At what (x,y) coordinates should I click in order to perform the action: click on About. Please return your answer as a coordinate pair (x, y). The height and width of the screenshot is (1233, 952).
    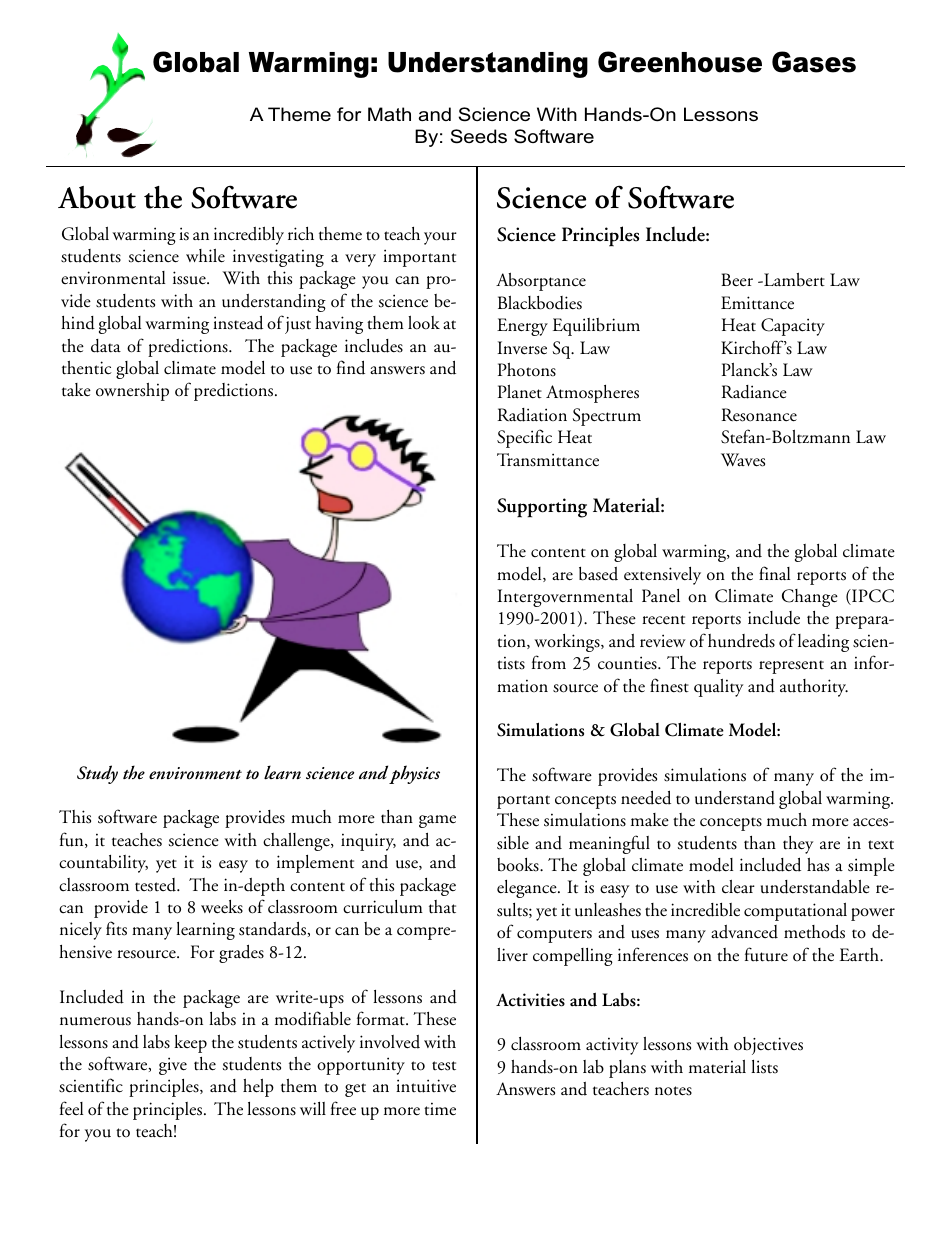
    Looking at the image, I should click on (97, 197).
